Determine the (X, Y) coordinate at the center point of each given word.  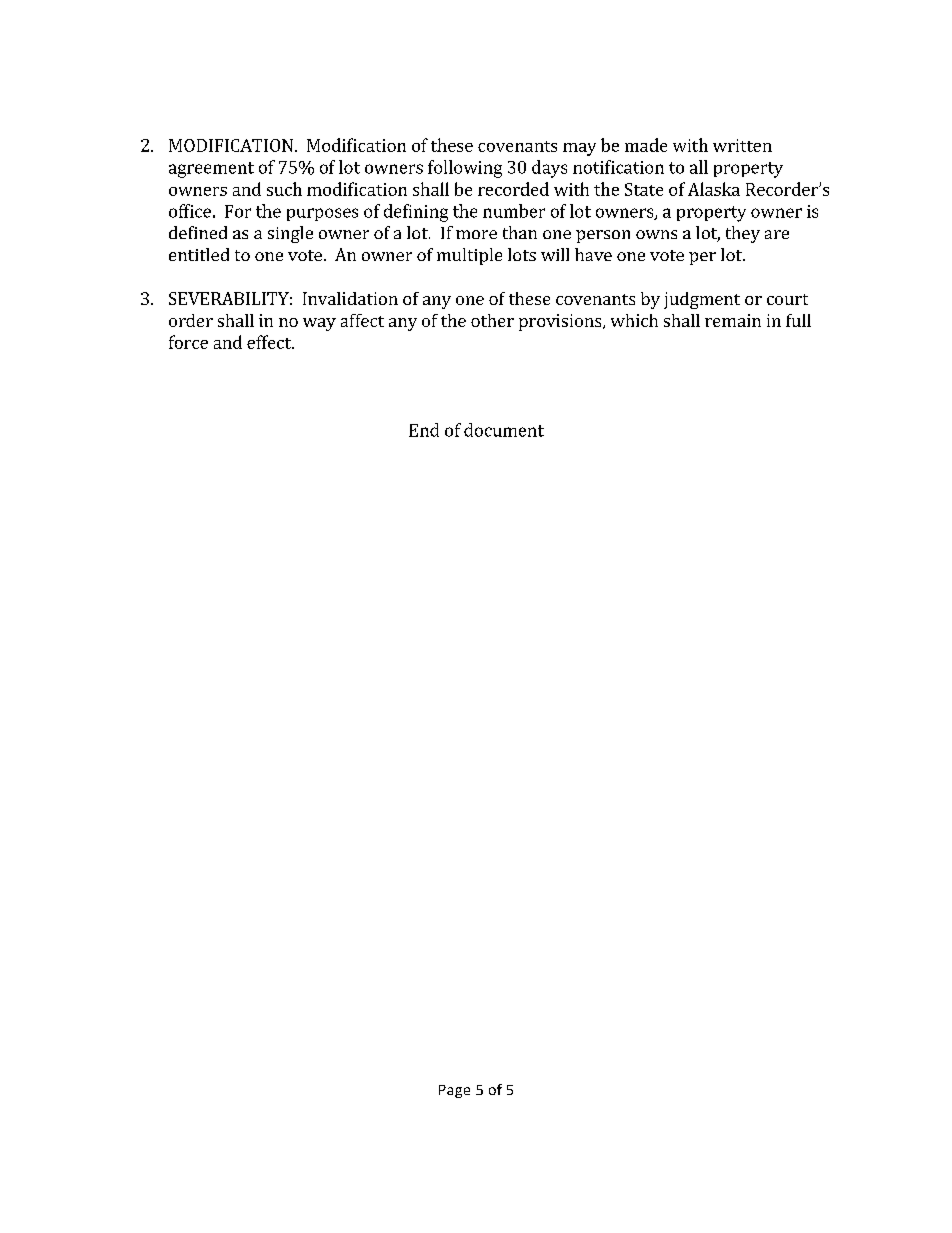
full (798, 320)
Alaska (714, 189)
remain (733, 320)
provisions (561, 322)
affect (362, 320)
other (492, 320)
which (634, 320)
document (504, 430)
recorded (513, 189)
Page (454, 1091)
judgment (702, 300)
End (424, 430)
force (188, 342)
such (284, 189)
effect (270, 342)
